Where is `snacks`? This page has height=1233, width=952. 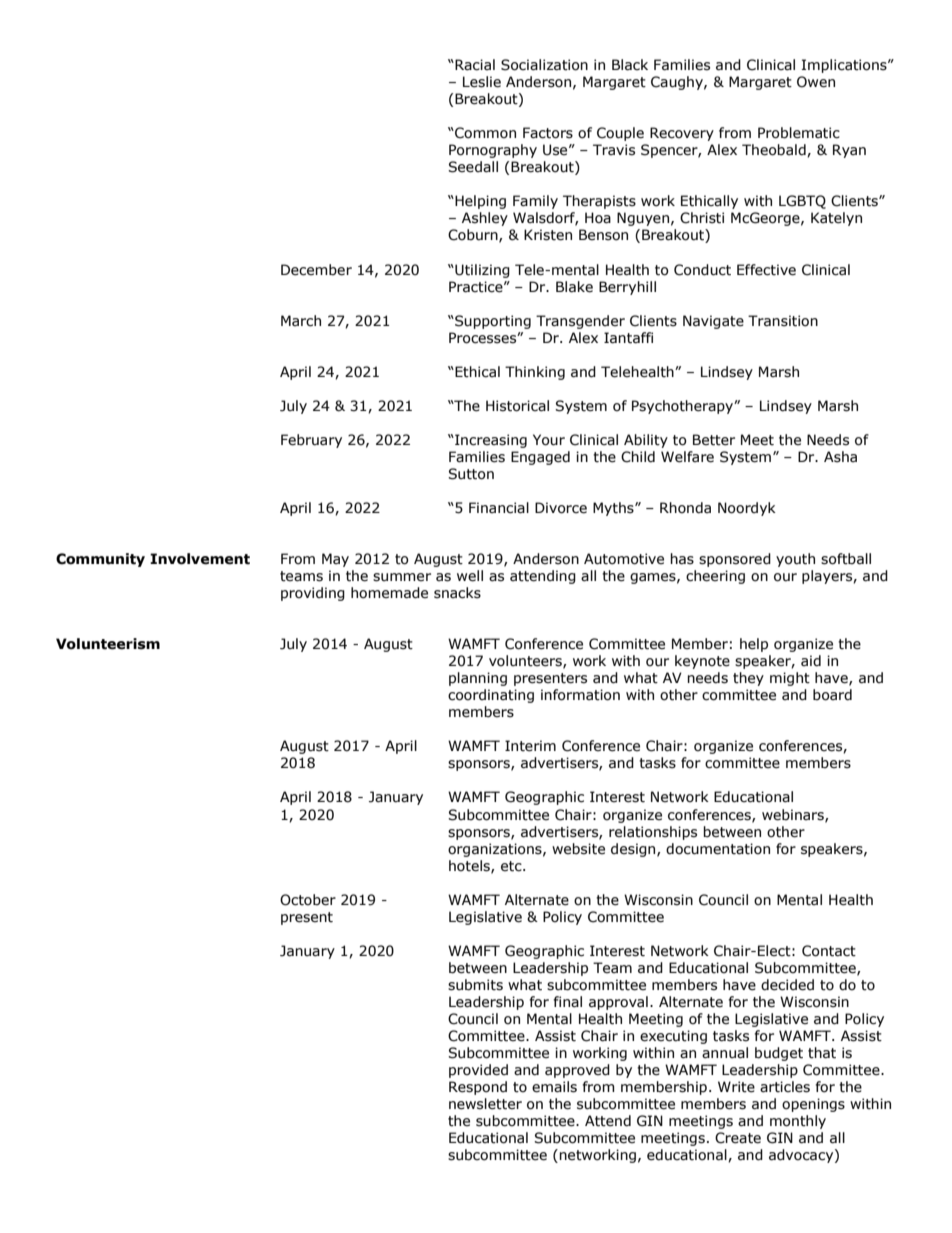 snacks is located at coordinates (457, 593).
